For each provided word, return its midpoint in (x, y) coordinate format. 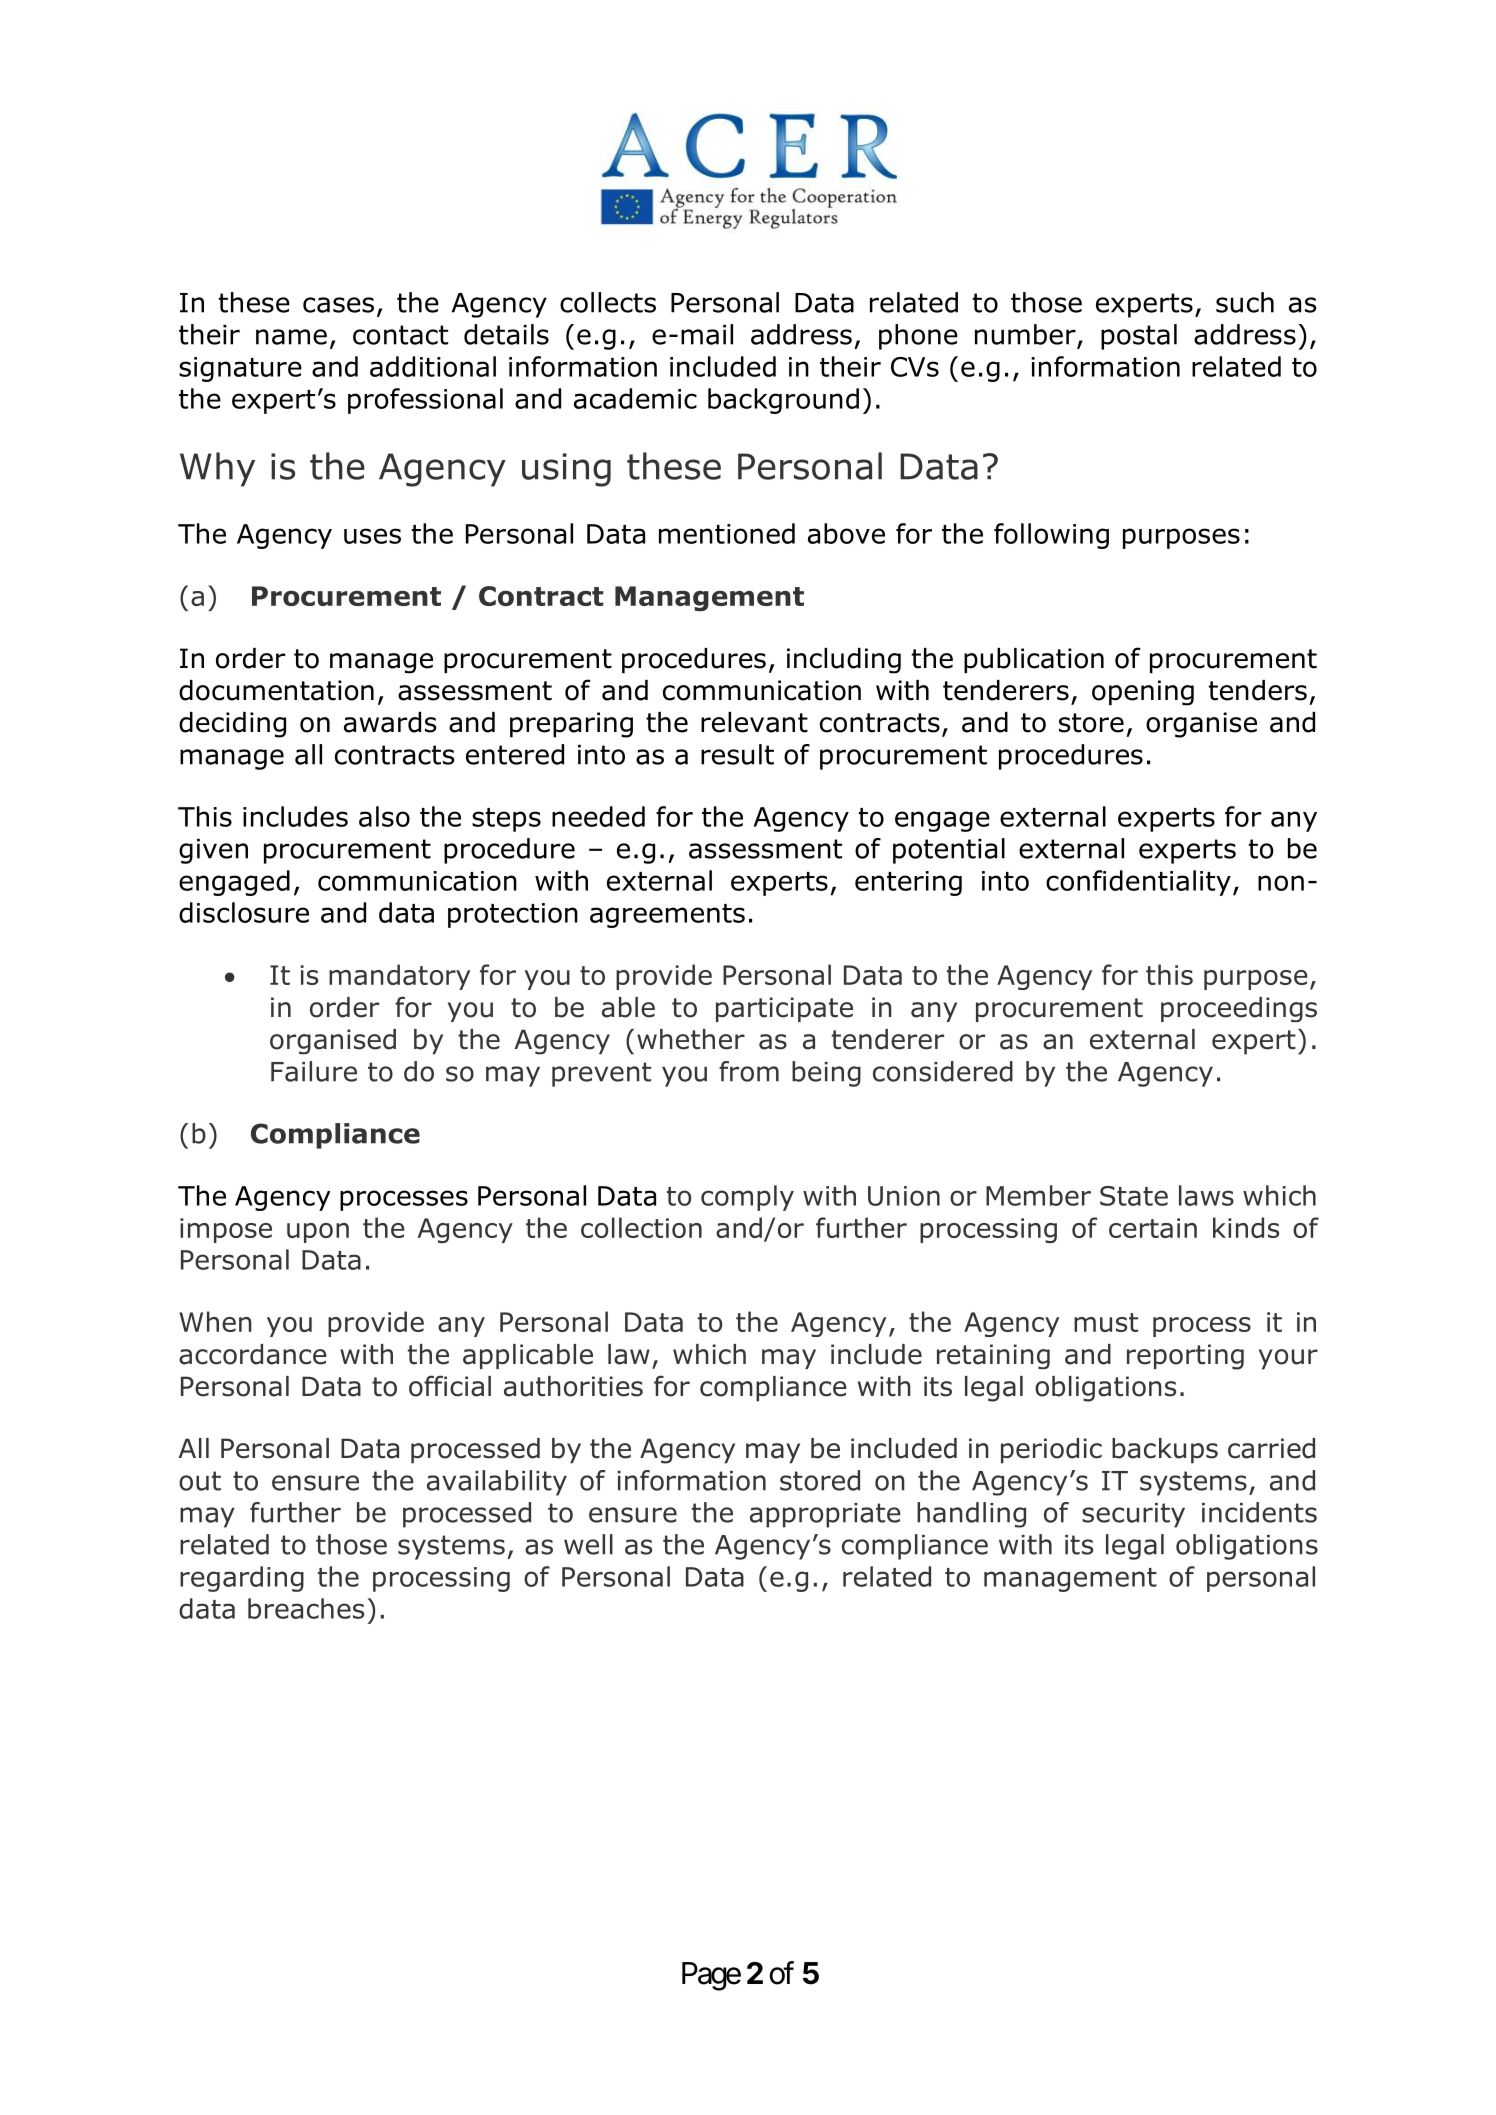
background (783, 401)
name (291, 337)
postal (1139, 337)
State (1134, 1196)
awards (390, 722)
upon (318, 1233)
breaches (306, 1608)
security (1133, 1515)
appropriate (825, 1515)
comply (747, 1198)
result (737, 754)
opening (1143, 693)
